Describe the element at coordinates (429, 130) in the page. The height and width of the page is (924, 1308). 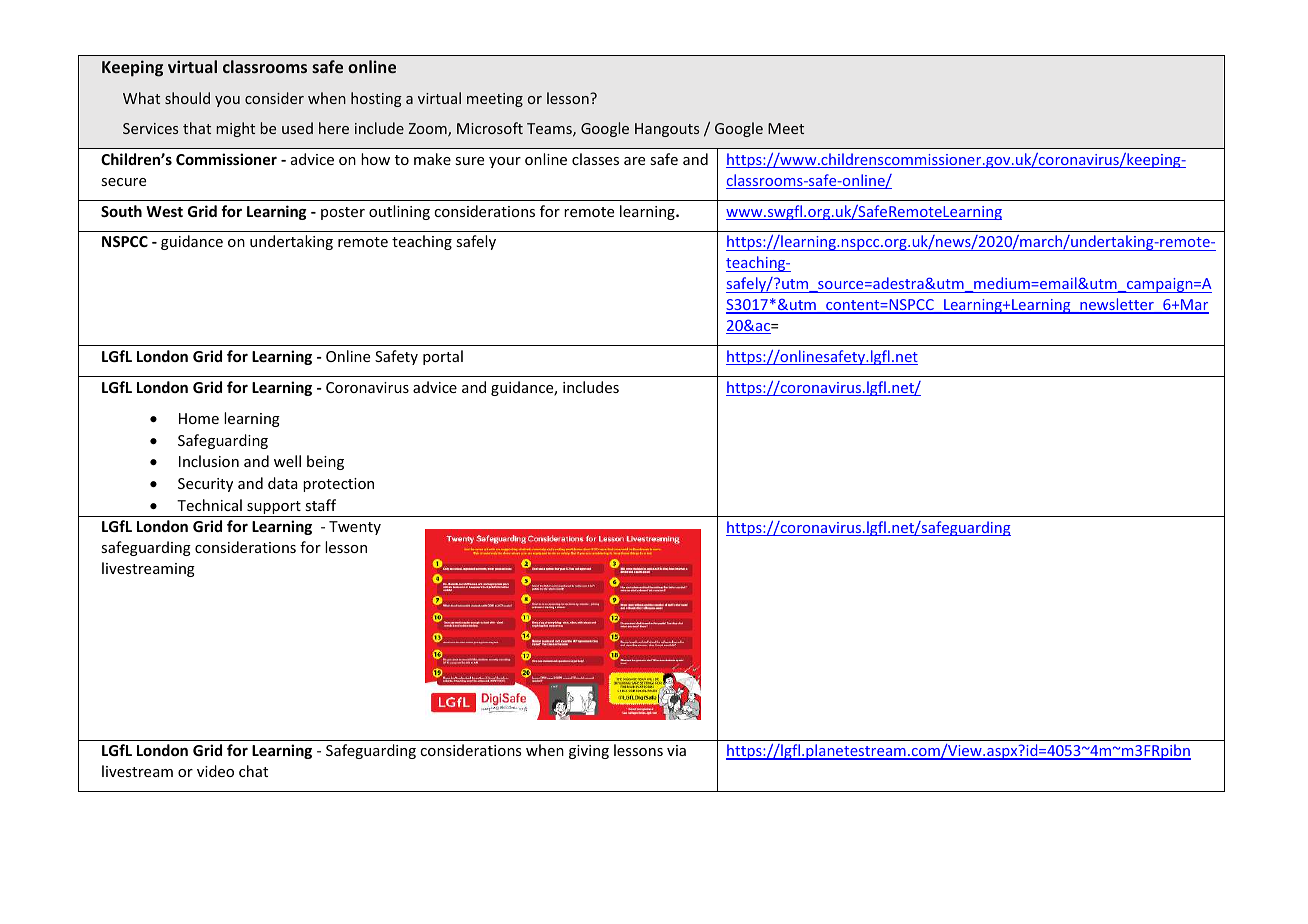
I see `Zoom` at that location.
